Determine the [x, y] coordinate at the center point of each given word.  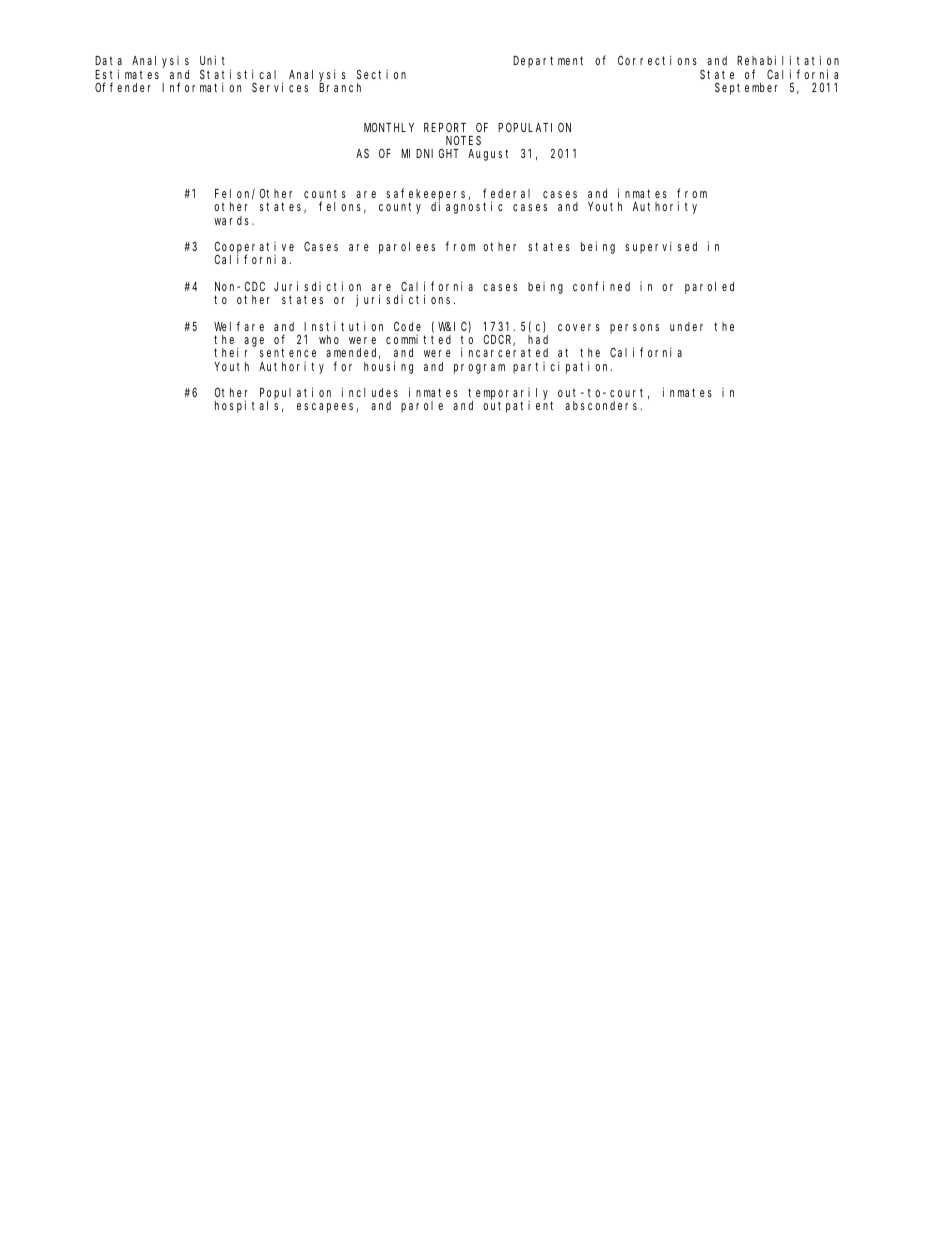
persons [634, 329]
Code [407, 326]
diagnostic [467, 207]
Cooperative [254, 249]
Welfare [239, 326]
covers [579, 327]
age [254, 342]
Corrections [657, 60]
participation [562, 368]
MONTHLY [389, 127]
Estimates [127, 74]
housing [388, 367]
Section [381, 74]
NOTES [463, 140]
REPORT [445, 127]
